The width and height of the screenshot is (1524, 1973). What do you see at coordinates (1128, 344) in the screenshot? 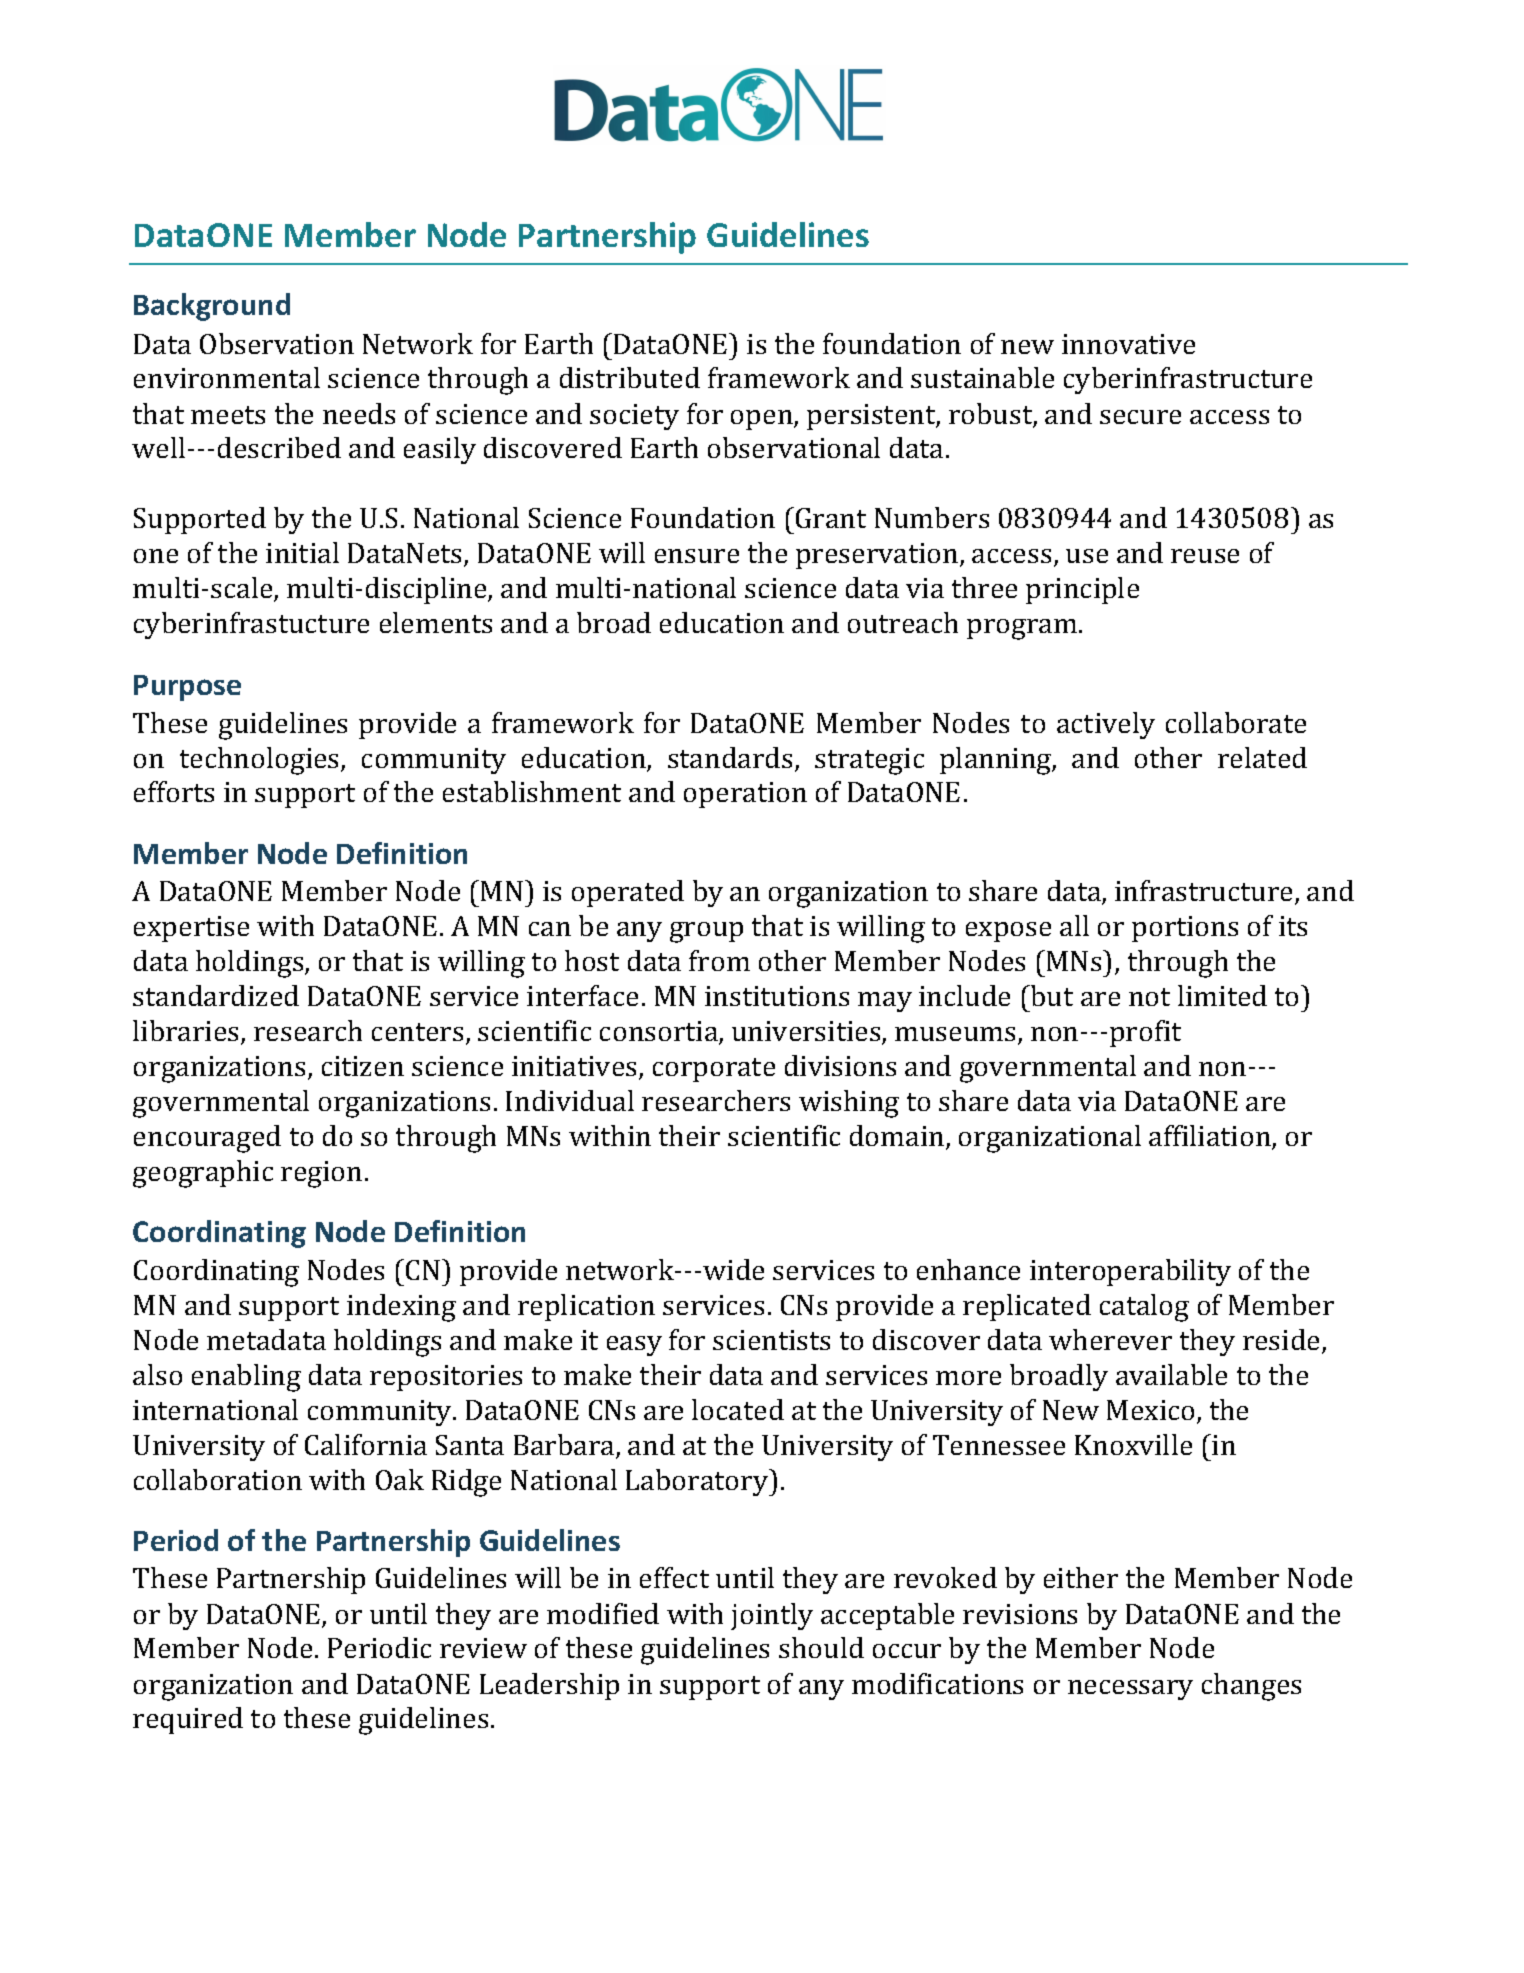
I see `innovative` at bounding box center [1128, 344].
